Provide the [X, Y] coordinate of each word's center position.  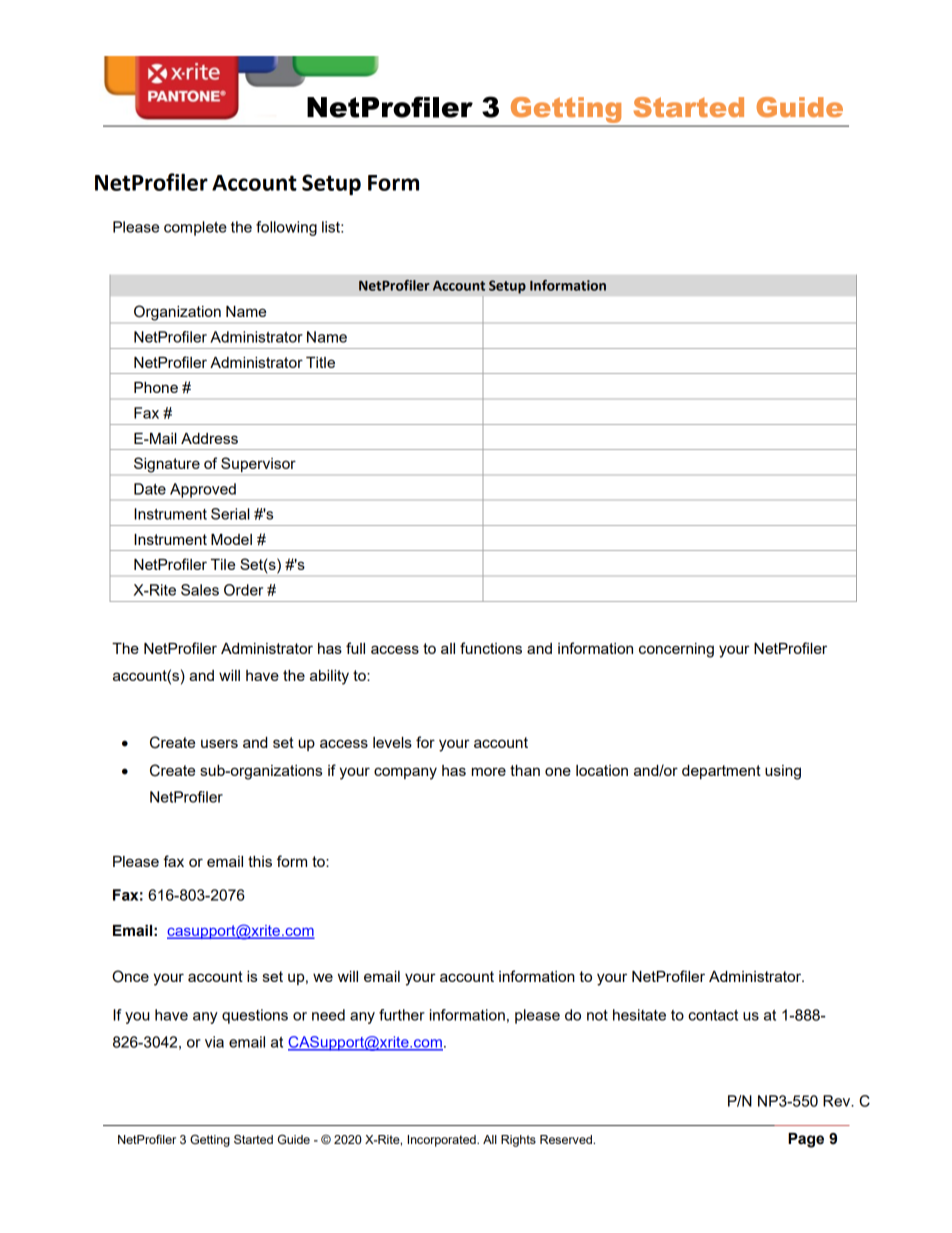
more [489, 771]
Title [320, 362]
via [214, 1042]
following [286, 228]
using [783, 772]
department [721, 772]
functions [491, 648]
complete [195, 228]
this [260, 861]
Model [231, 539]
